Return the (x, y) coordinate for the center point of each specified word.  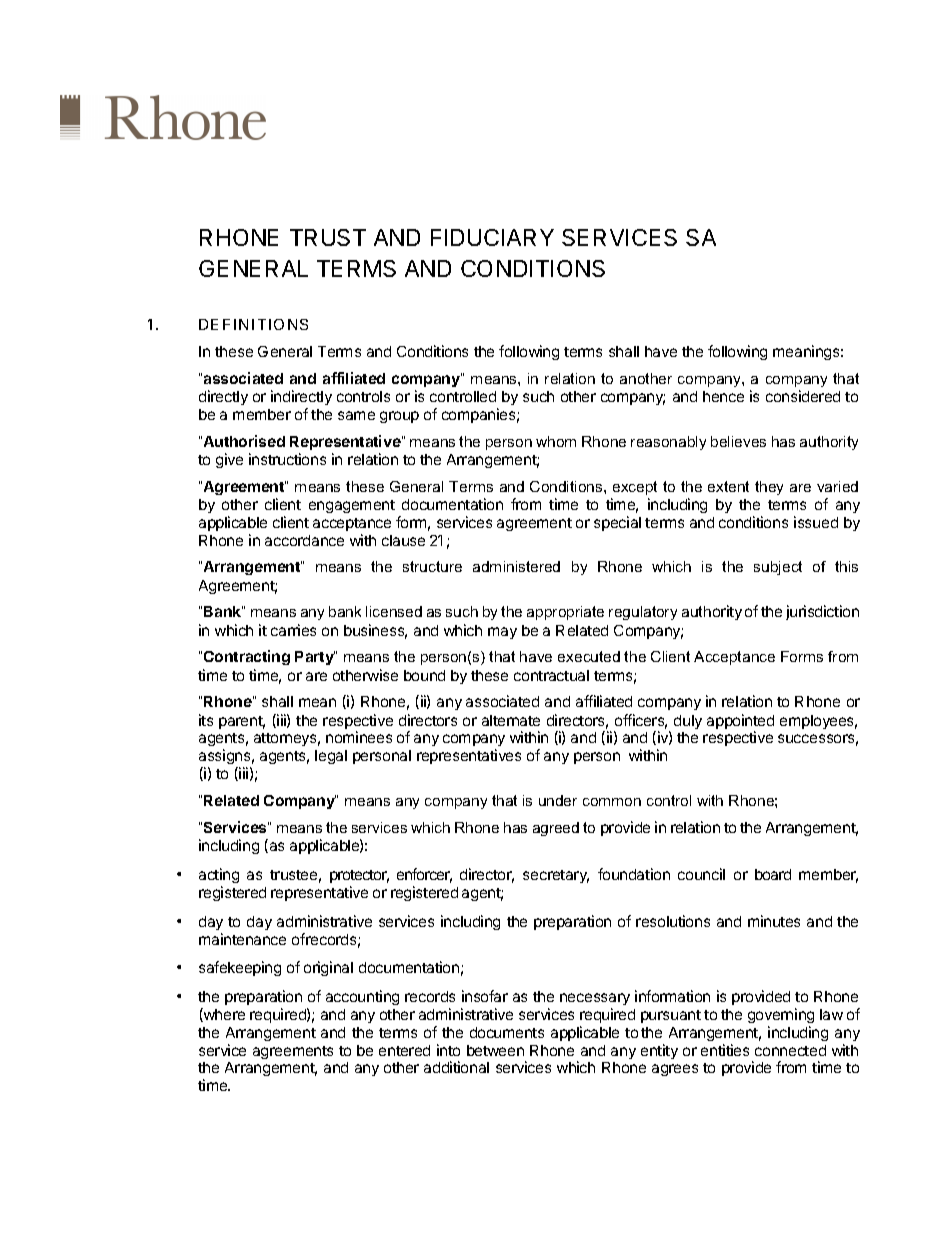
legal (331, 757)
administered (516, 566)
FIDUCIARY (492, 237)
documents (507, 1032)
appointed (740, 723)
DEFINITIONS (253, 324)
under (558, 800)
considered (803, 396)
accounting (362, 997)
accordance (304, 540)
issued (816, 522)
